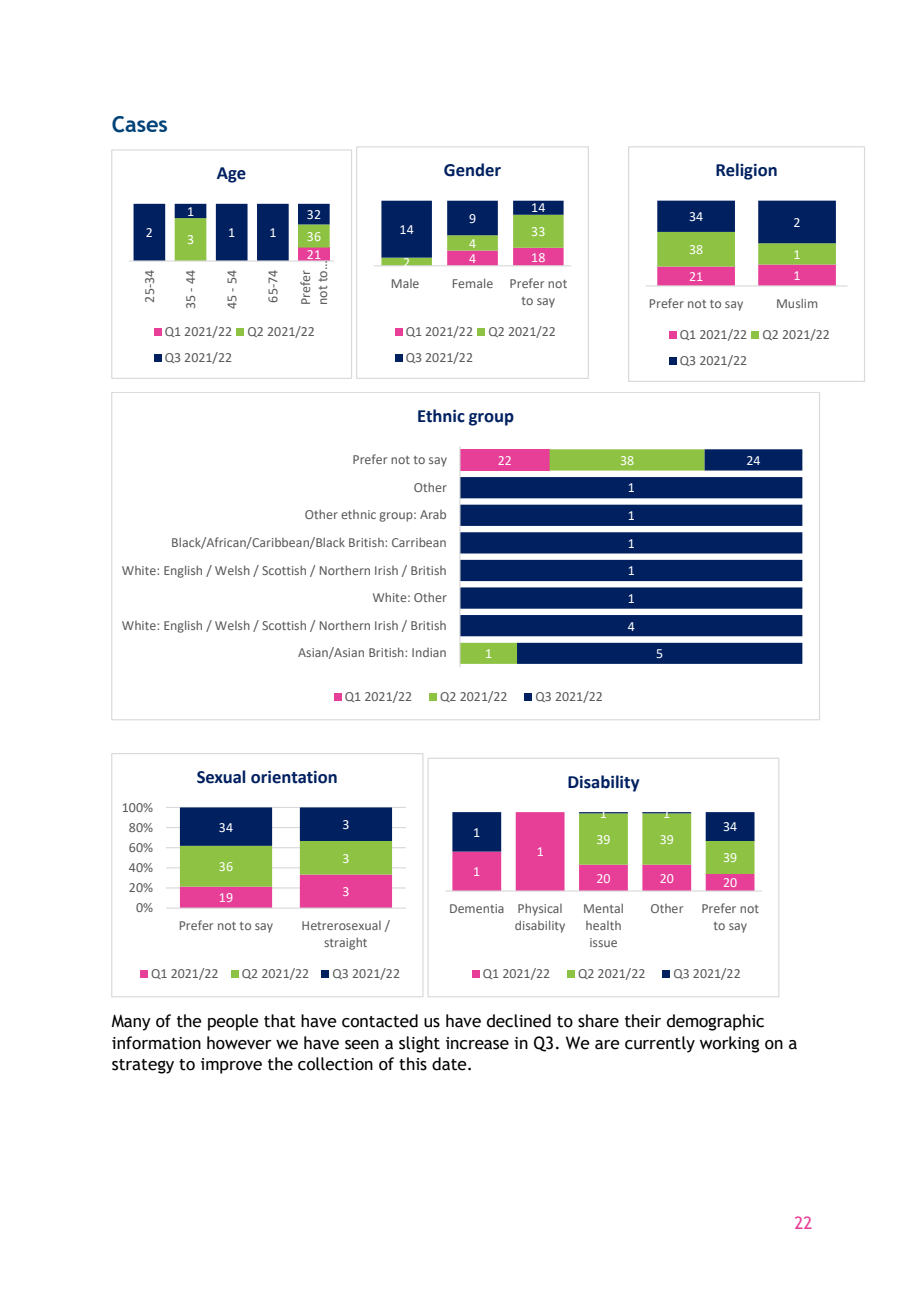 This screenshot has height=1308, width=924. I want to click on Age, so click(231, 175).
